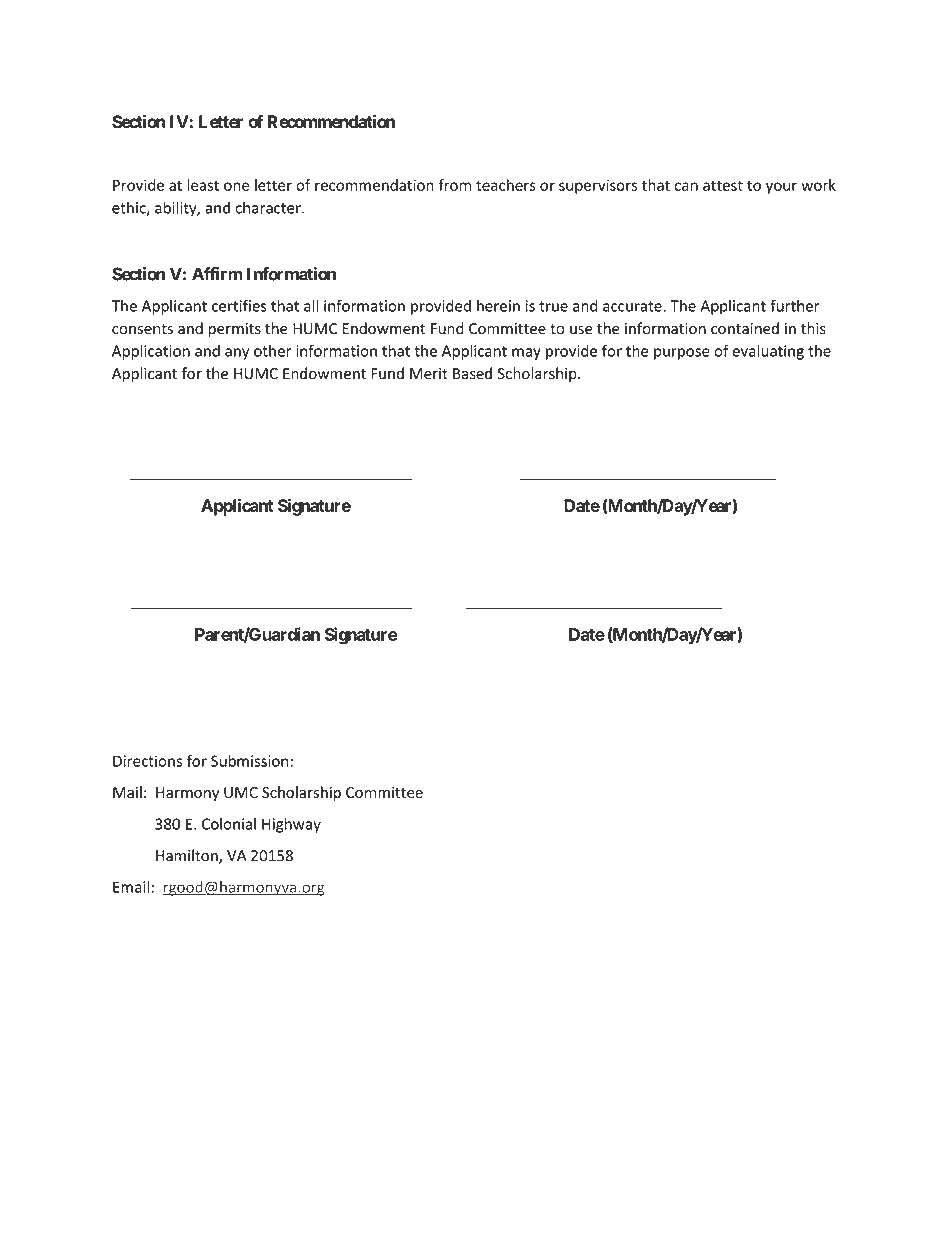 The width and height of the screenshot is (952, 1233). Describe the element at coordinates (682, 354) in the screenshot. I see `purpose` at that location.
